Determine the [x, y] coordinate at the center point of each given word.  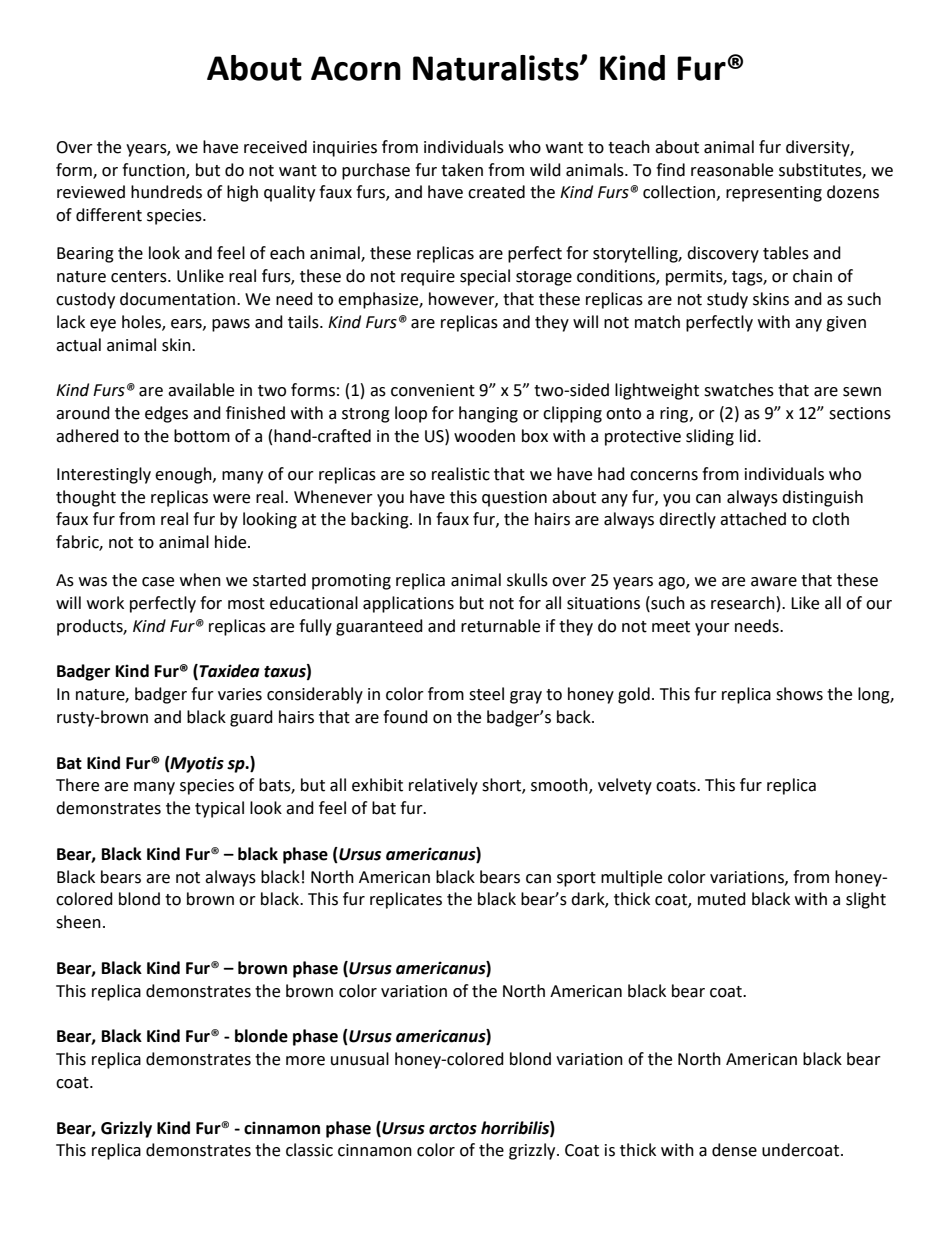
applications [408, 604]
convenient [433, 390]
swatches [739, 390]
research [743, 603]
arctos [453, 1129]
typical [219, 809]
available [201, 390]
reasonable [732, 170]
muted [722, 899]
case [158, 582]
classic [309, 1150]
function [154, 170]
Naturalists [497, 68]
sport [576, 879]
